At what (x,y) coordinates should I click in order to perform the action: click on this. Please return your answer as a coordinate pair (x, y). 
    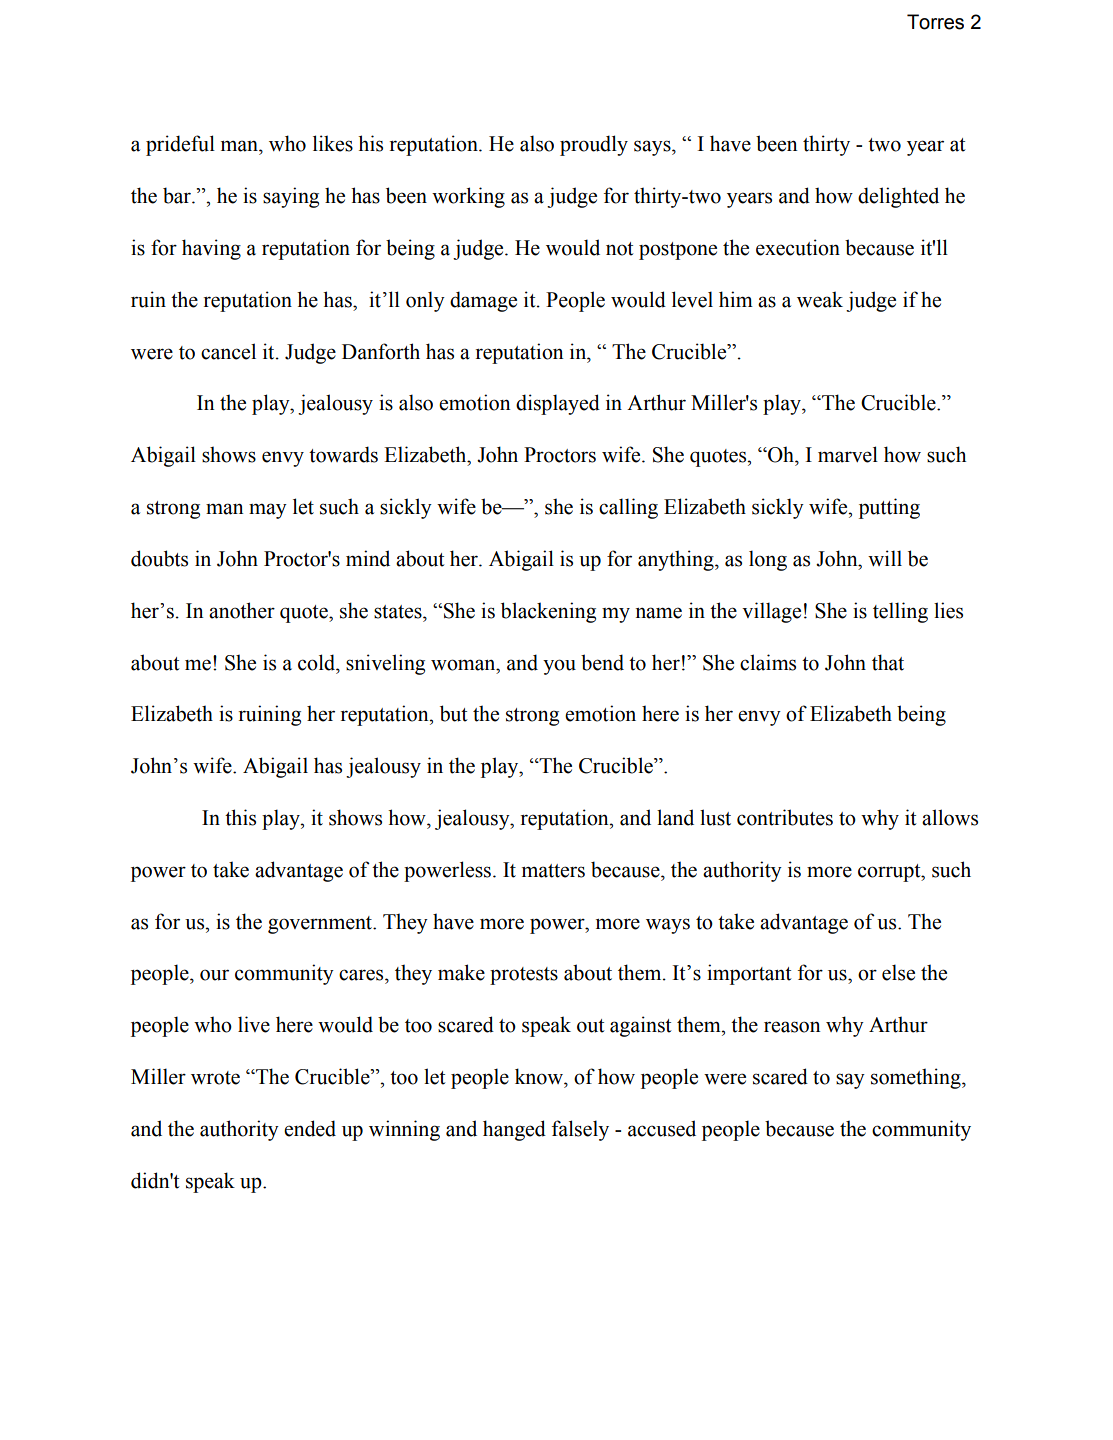
    Looking at the image, I should click on (240, 817).
